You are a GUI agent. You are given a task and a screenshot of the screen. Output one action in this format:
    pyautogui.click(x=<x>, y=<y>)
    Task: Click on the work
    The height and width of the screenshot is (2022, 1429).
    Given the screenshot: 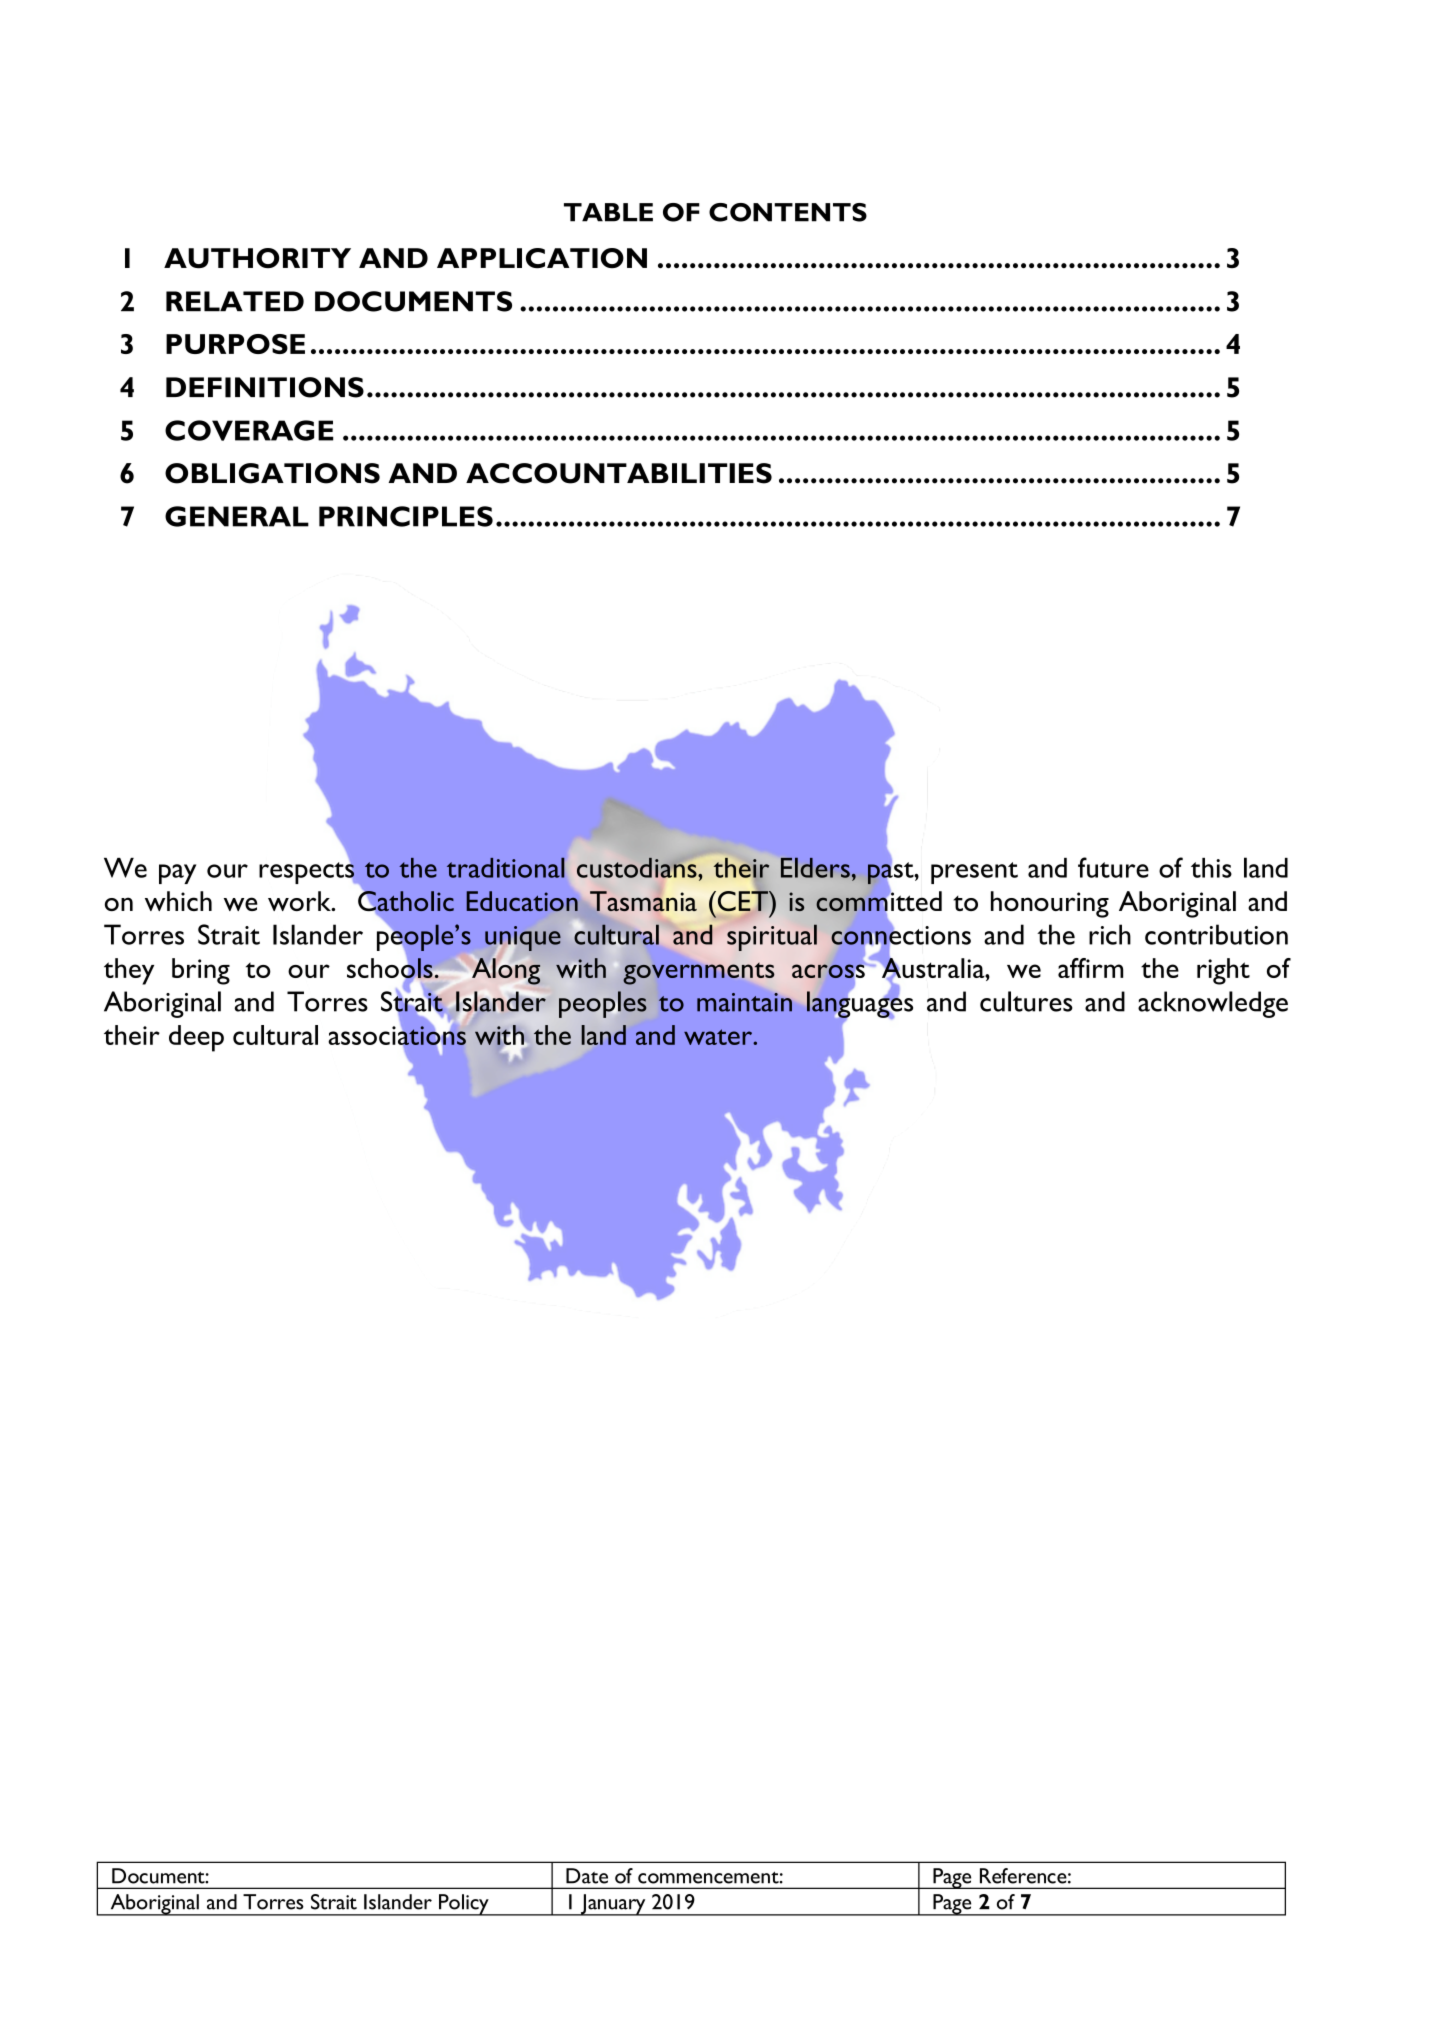 What is the action you would take?
    pyautogui.click(x=300, y=901)
